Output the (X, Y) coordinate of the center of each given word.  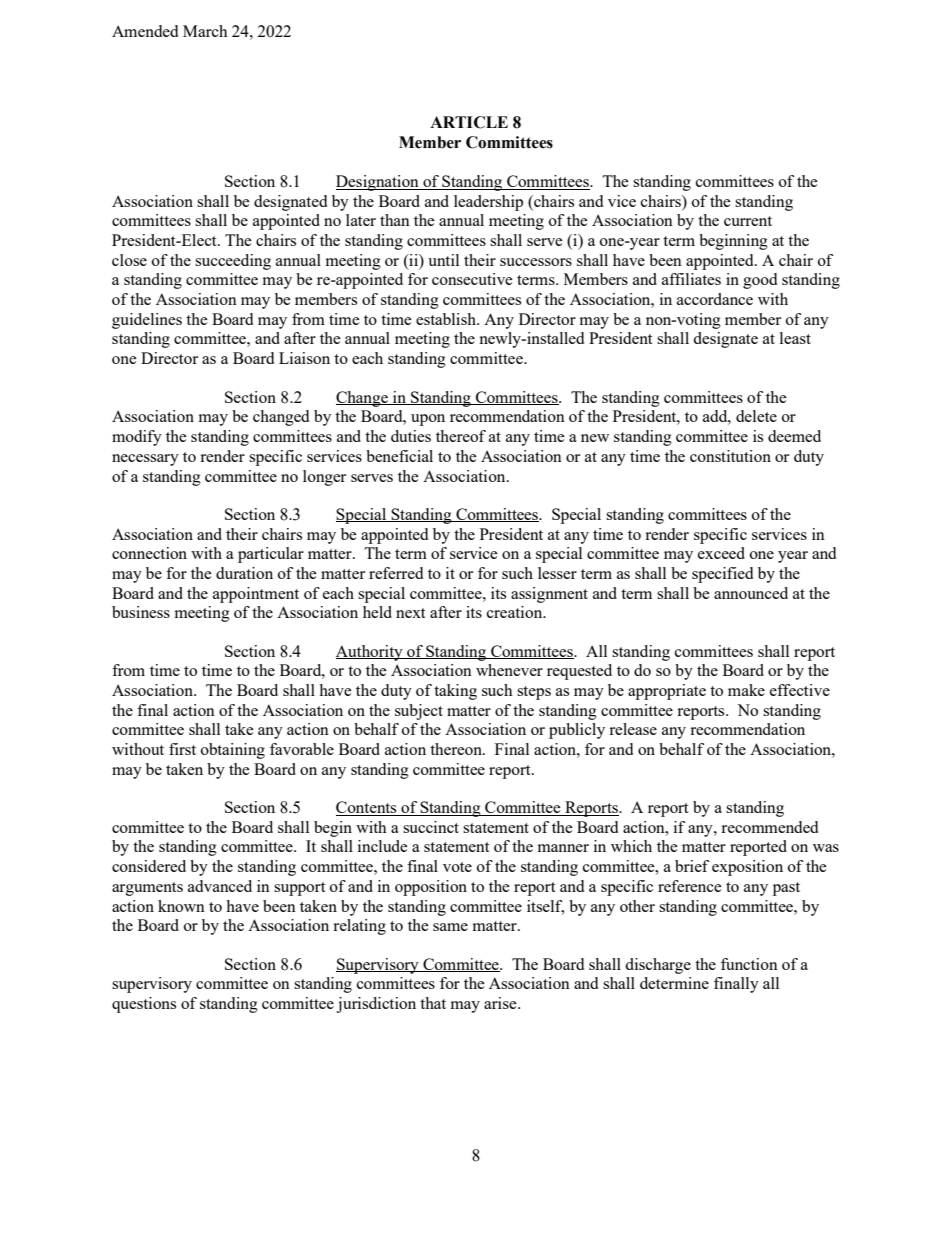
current (748, 221)
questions (144, 1005)
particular (271, 555)
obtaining (233, 751)
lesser (557, 573)
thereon (457, 749)
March (205, 31)
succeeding (233, 262)
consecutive (472, 279)
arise (501, 1003)
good (760, 281)
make (746, 690)
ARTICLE (469, 122)
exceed (721, 553)
